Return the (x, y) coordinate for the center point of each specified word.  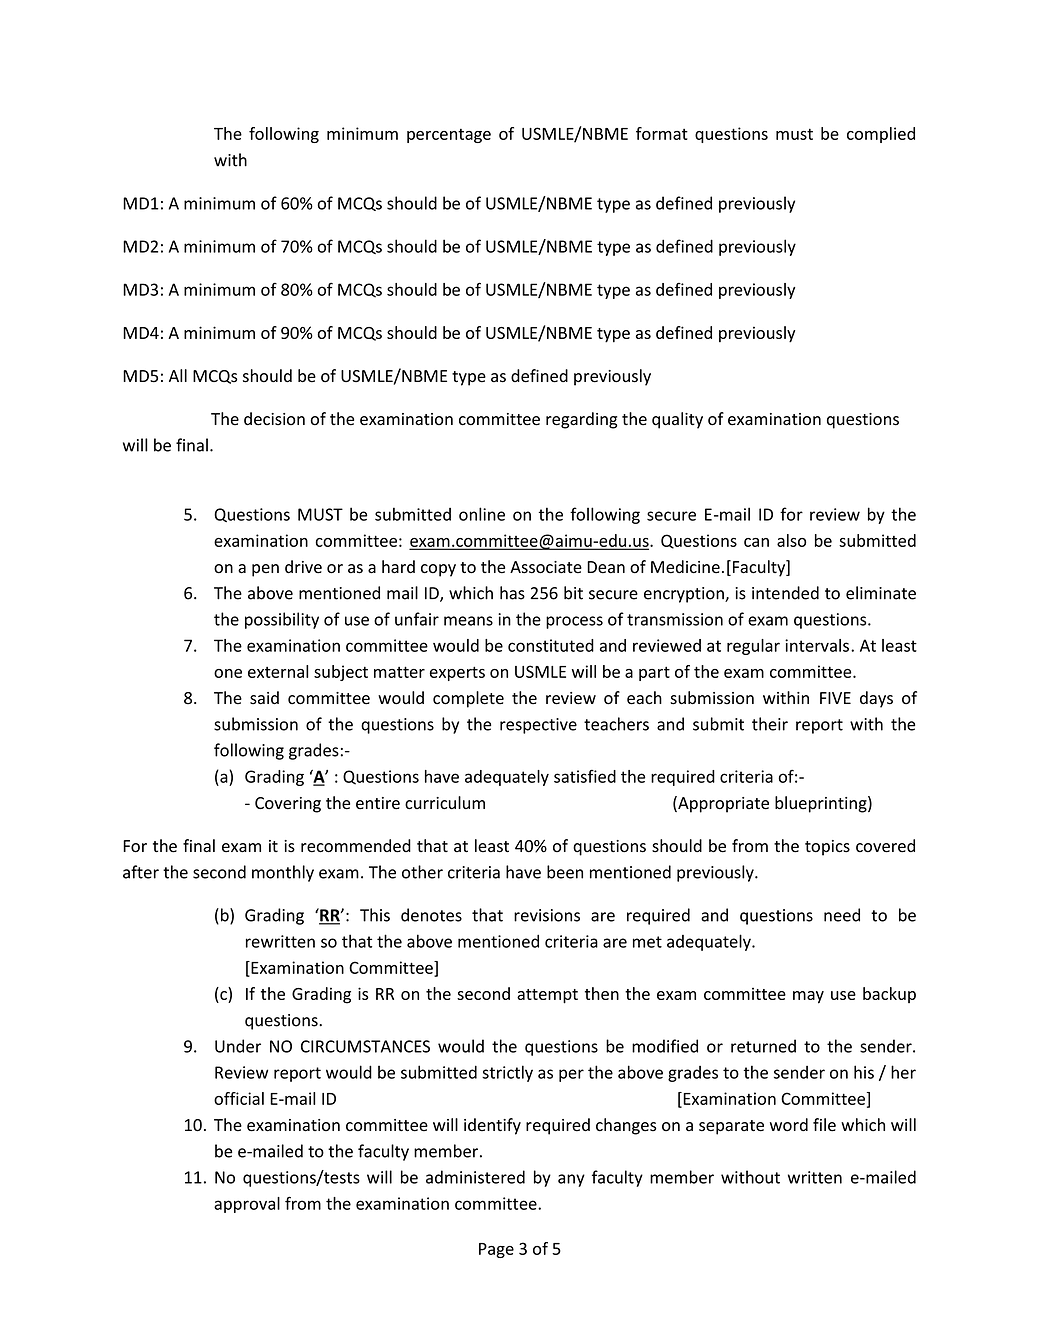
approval (247, 1205)
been (565, 872)
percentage (449, 136)
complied (881, 135)
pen (265, 570)
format (662, 133)
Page (496, 1250)
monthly (283, 873)
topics (827, 848)
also (791, 540)
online (482, 514)
